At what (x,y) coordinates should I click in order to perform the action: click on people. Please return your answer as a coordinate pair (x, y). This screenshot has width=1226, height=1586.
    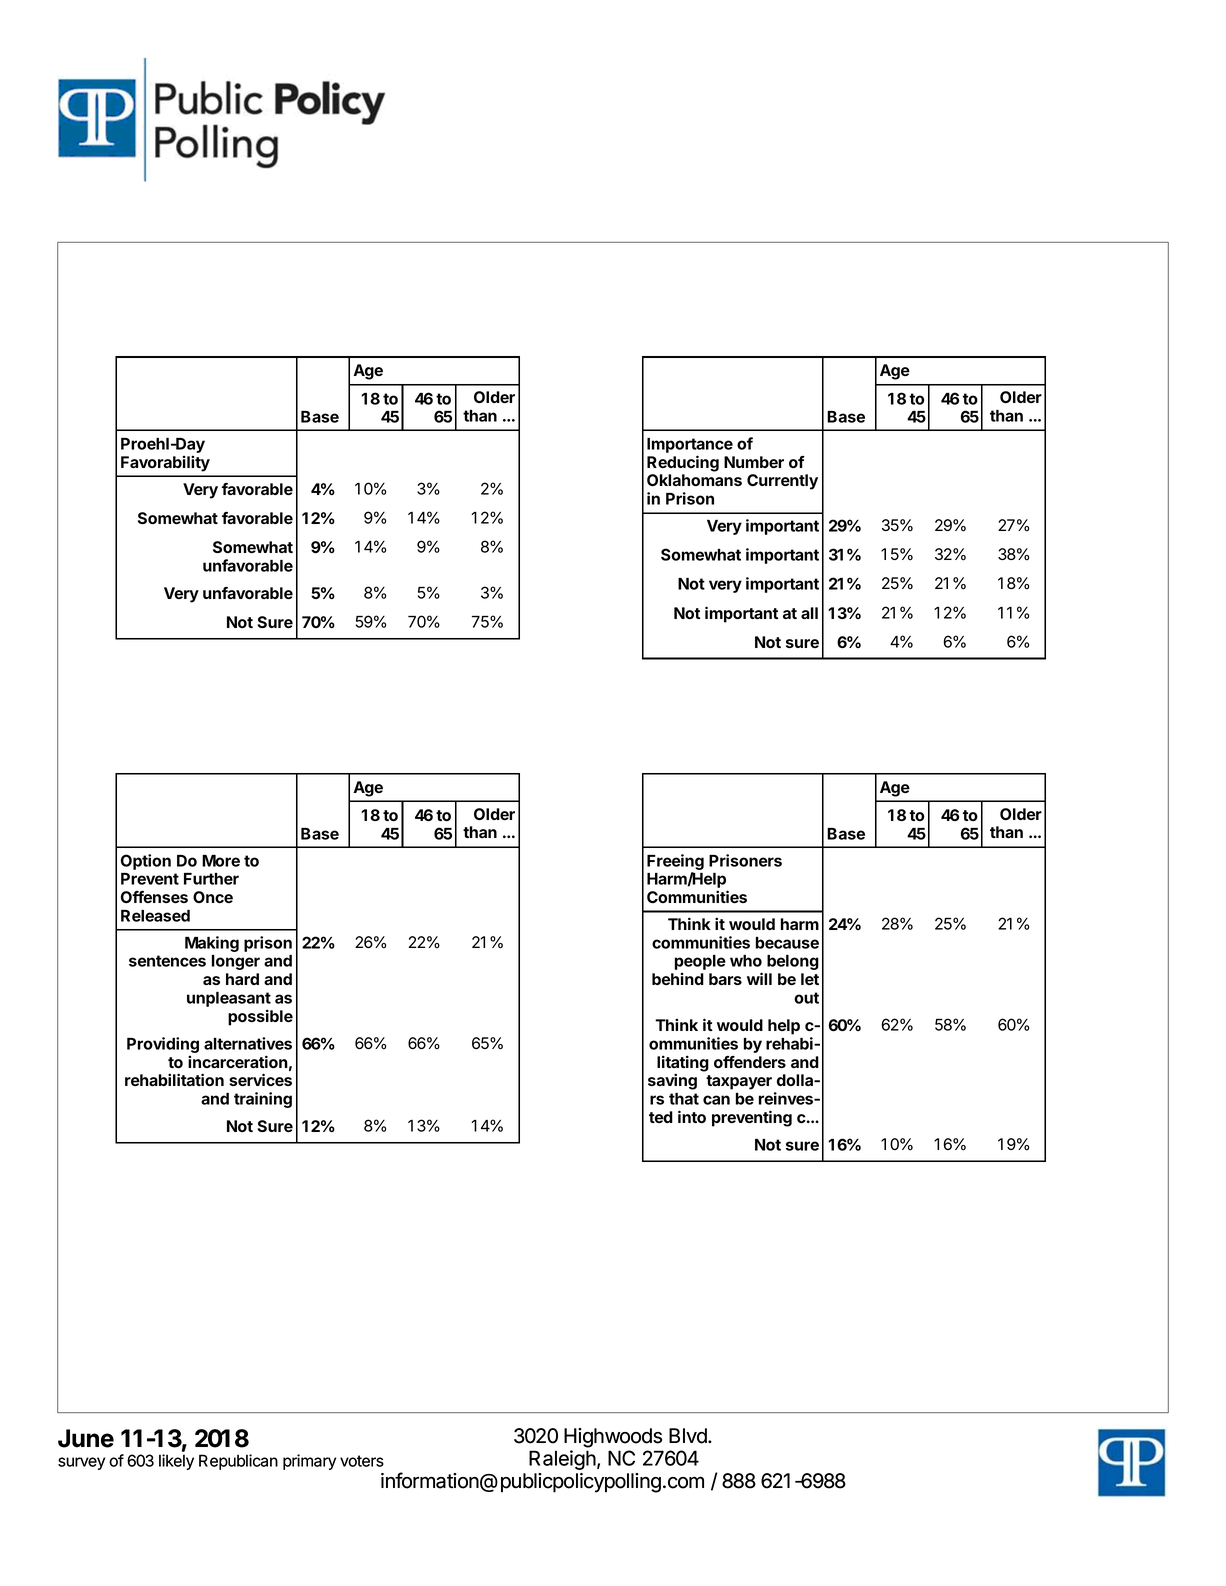
    Looking at the image, I should click on (700, 962).
